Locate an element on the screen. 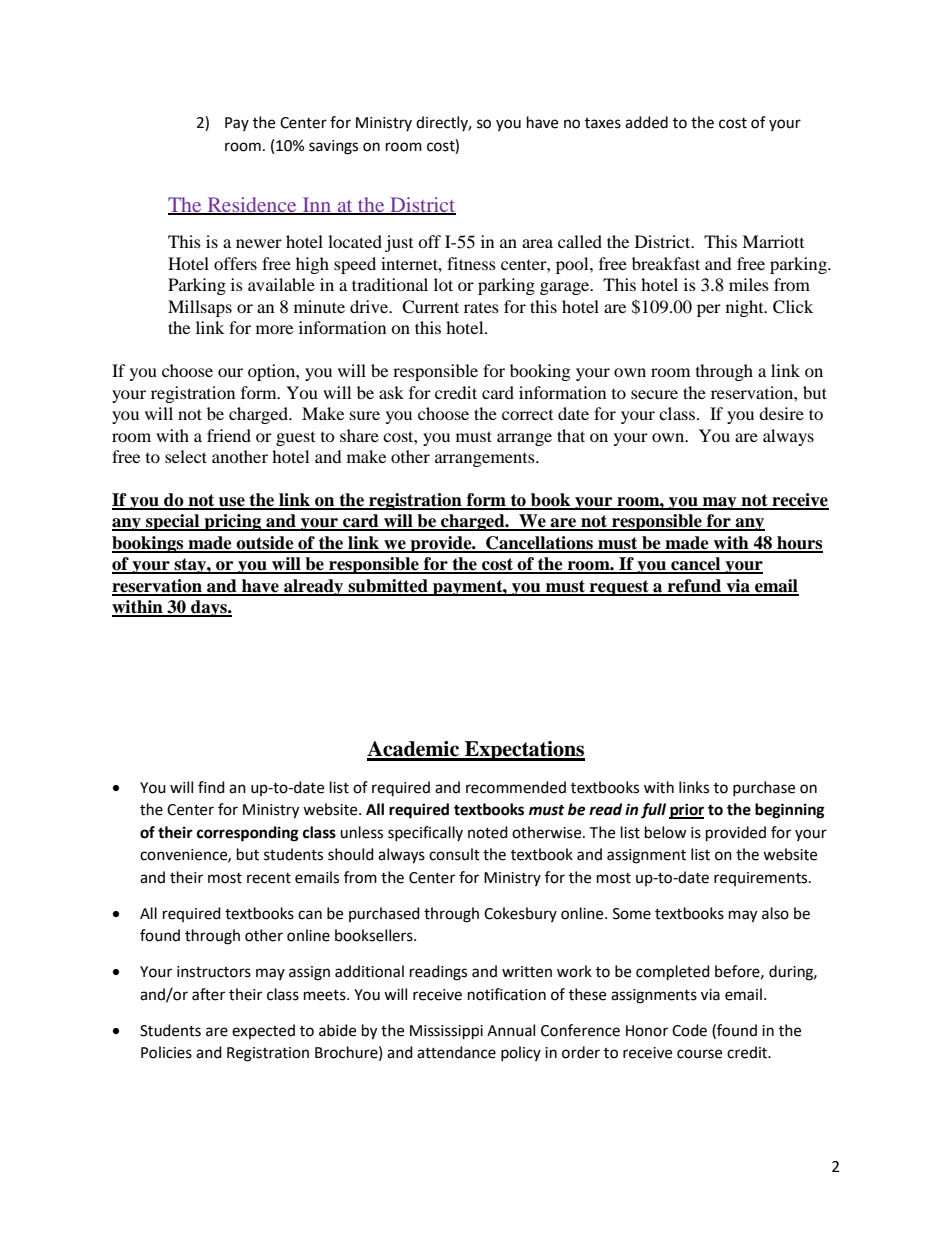 This screenshot has height=1233, width=952. Residence is located at coordinates (252, 205).
